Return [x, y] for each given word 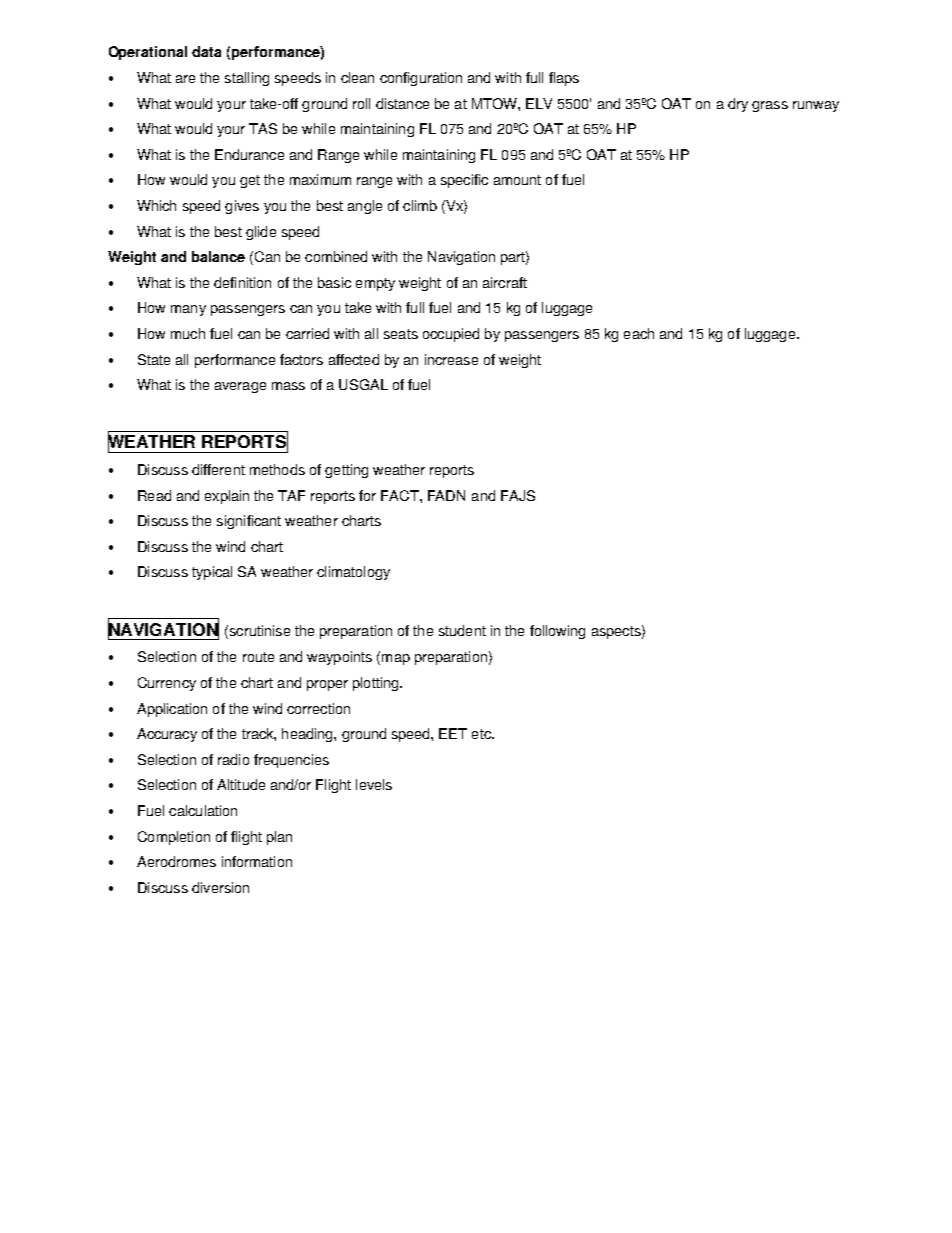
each [639, 333]
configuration [421, 79]
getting [346, 471]
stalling [247, 79]
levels [374, 784]
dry [738, 105]
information [257, 861]
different [218, 469]
